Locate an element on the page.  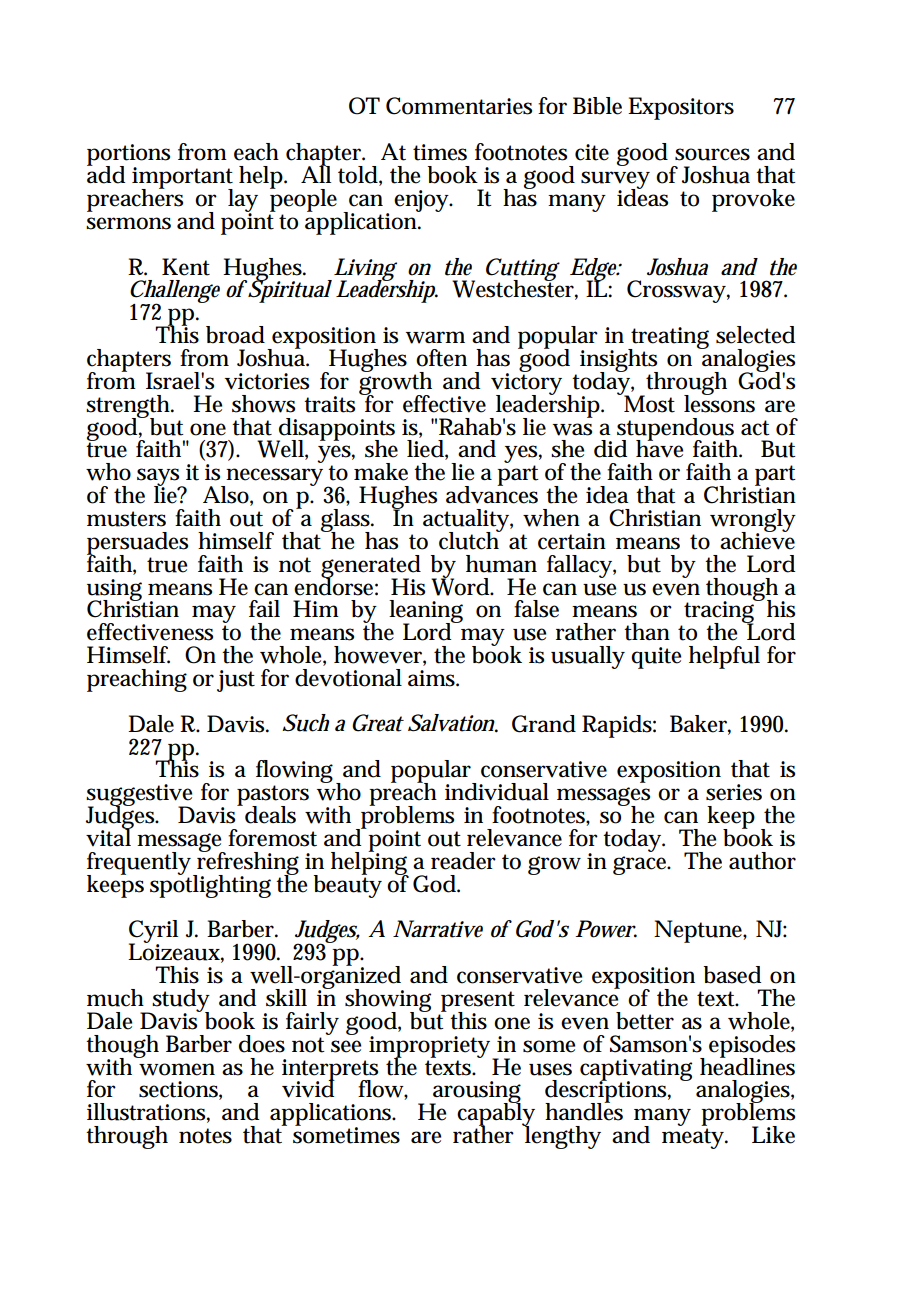
sections is located at coordinates (180, 1090).
